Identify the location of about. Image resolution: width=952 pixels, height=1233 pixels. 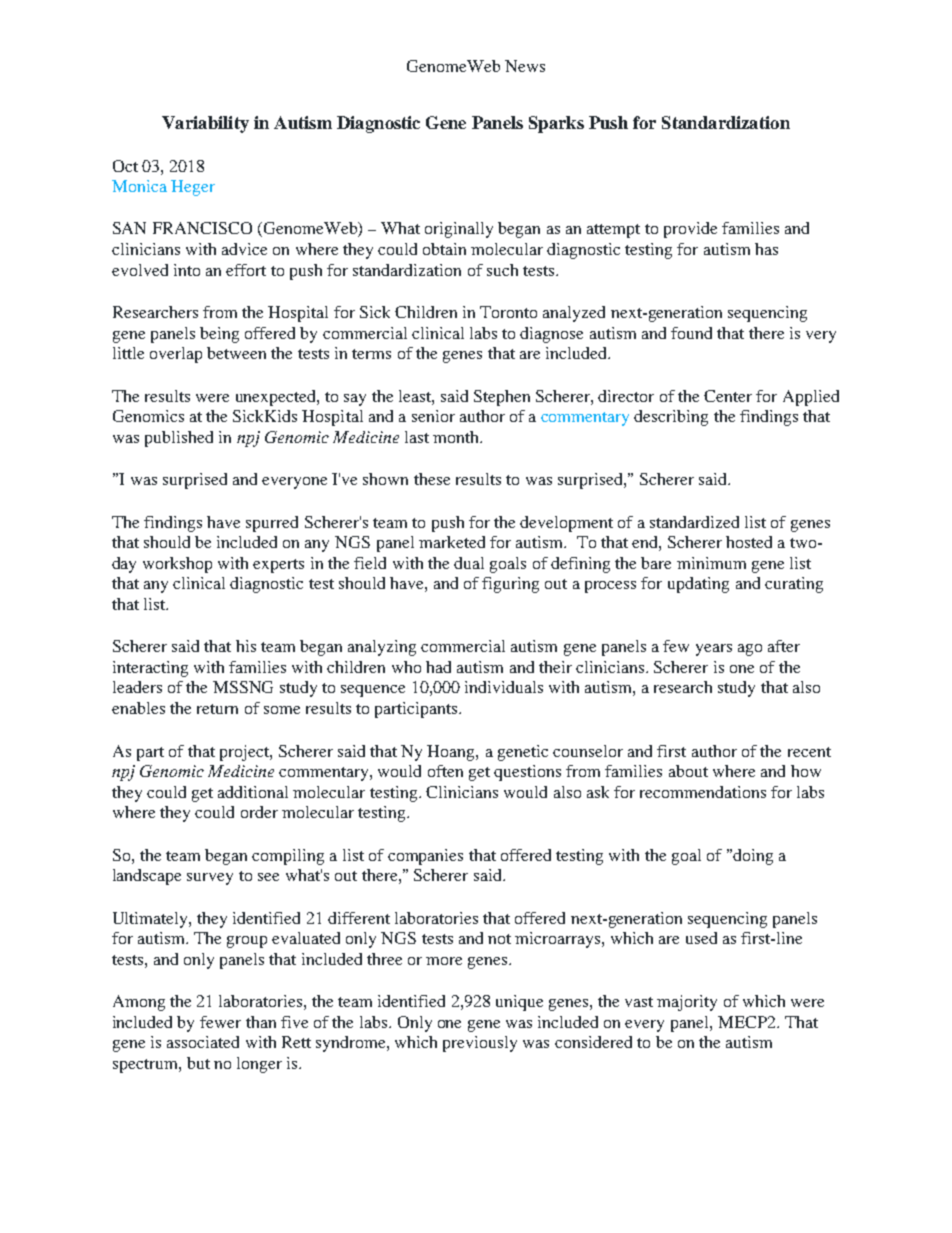
(688, 771).
